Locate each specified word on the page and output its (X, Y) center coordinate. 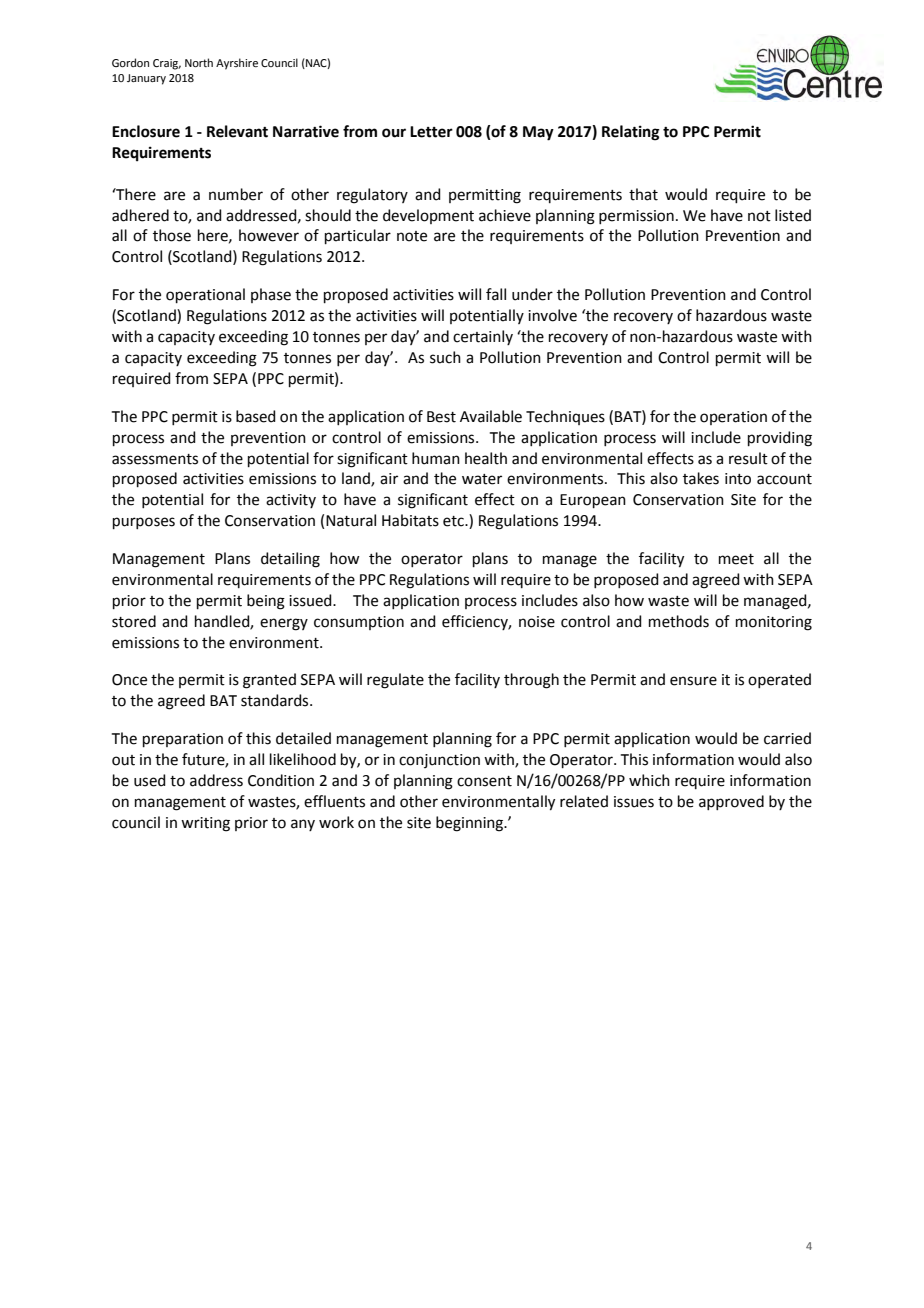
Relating (631, 133)
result (748, 458)
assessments (155, 459)
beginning (471, 824)
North (199, 62)
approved (731, 802)
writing (205, 824)
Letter (431, 132)
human (436, 458)
